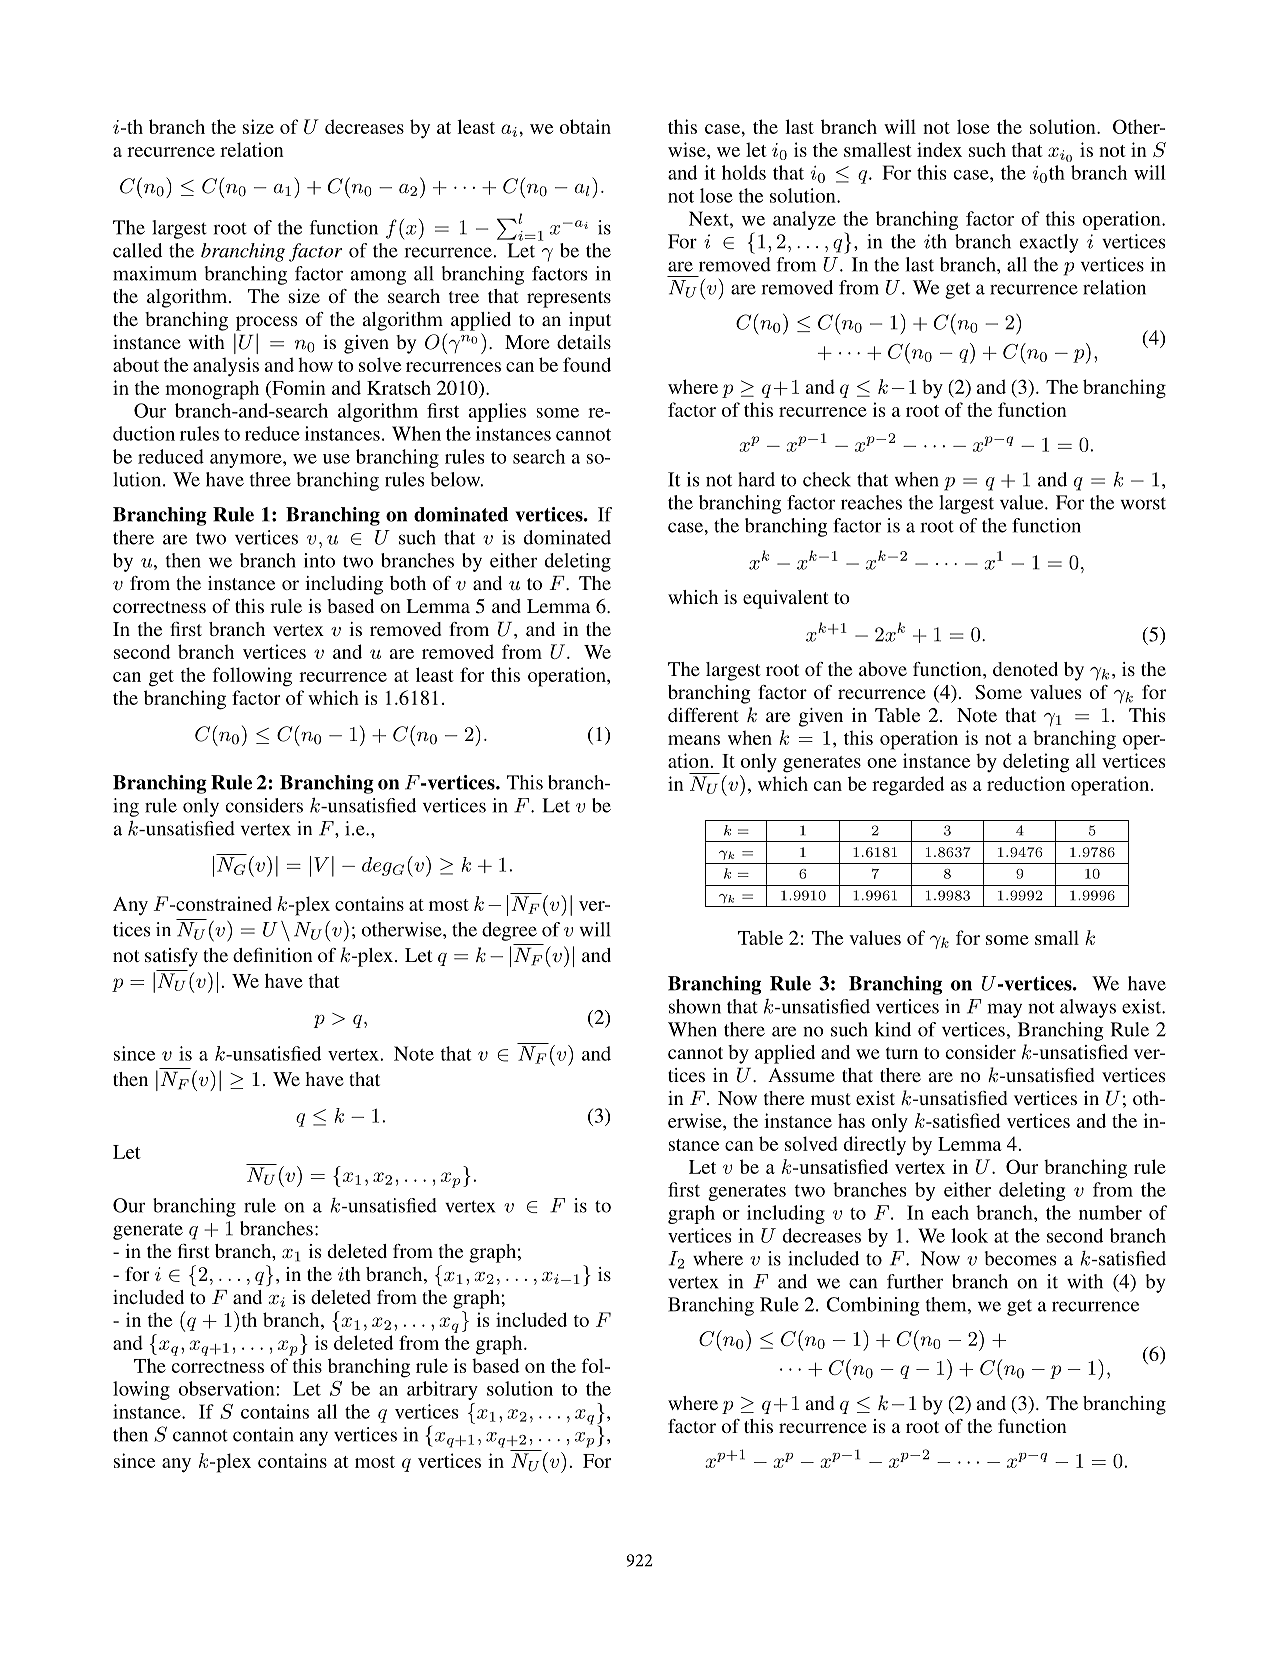 The width and height of the document is (1279, 1656). What do you see at coordinates (939, 149) in the document?
I see `index` at bounding box center [939, 149].
